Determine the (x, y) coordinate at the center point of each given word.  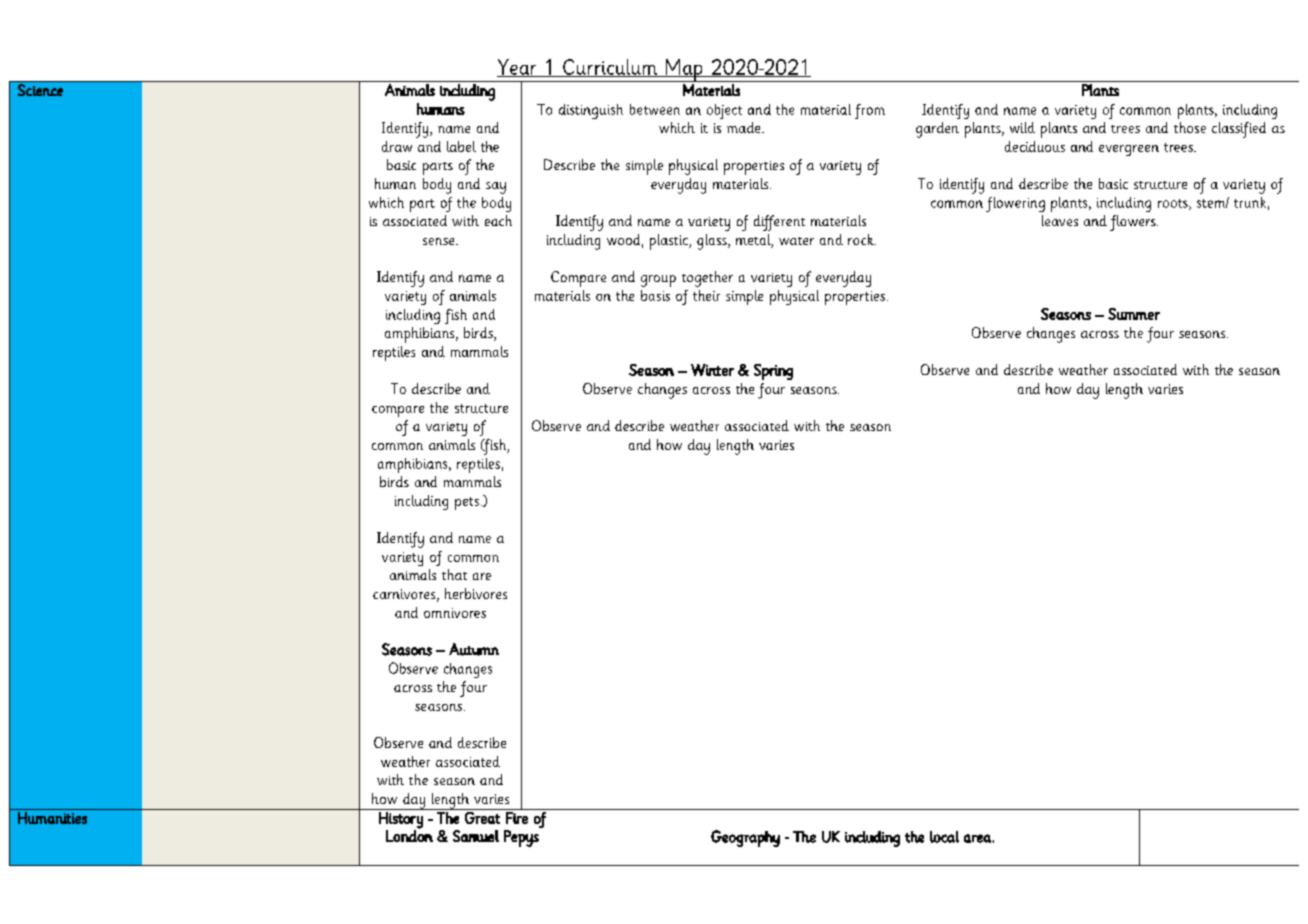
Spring (773, 372)
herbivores (476, 593)
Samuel (476, 836)
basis (655, 295)
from (870, 111)
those (1190, 127)
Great (482, 818)
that (454, 574)
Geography (745, 838)
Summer (1134, 314)
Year (518, 68)
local (944, 837)
